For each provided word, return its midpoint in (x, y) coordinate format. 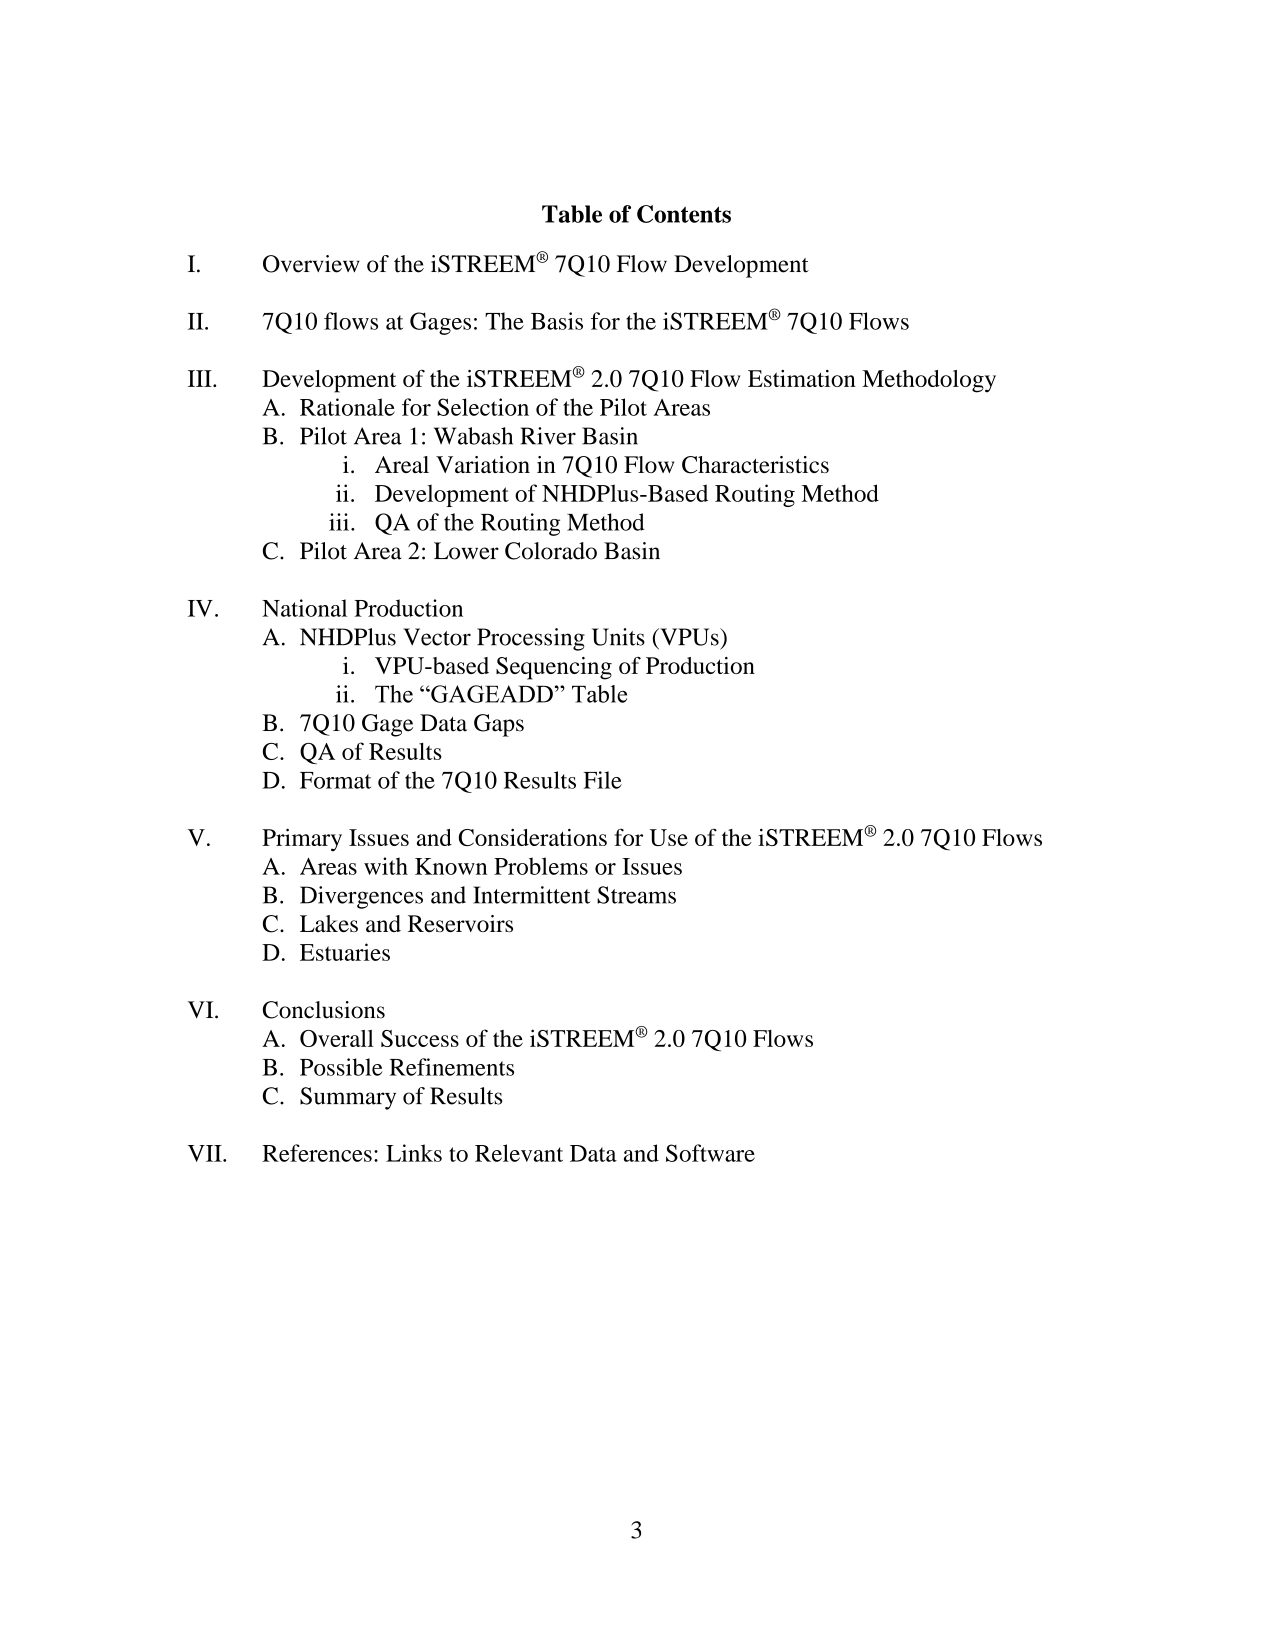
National (304, 608)
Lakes (329, 923)
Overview (311, 264)
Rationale (347, 407)
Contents (684, 214)
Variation (483, 464)
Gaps (499, 725)
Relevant (519, 1153)
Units (618, 637)
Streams (636, 895)
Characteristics (755, 465)
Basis (557, 321)
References (317, 1153)
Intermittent (532, 895)
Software (710, 1153)
